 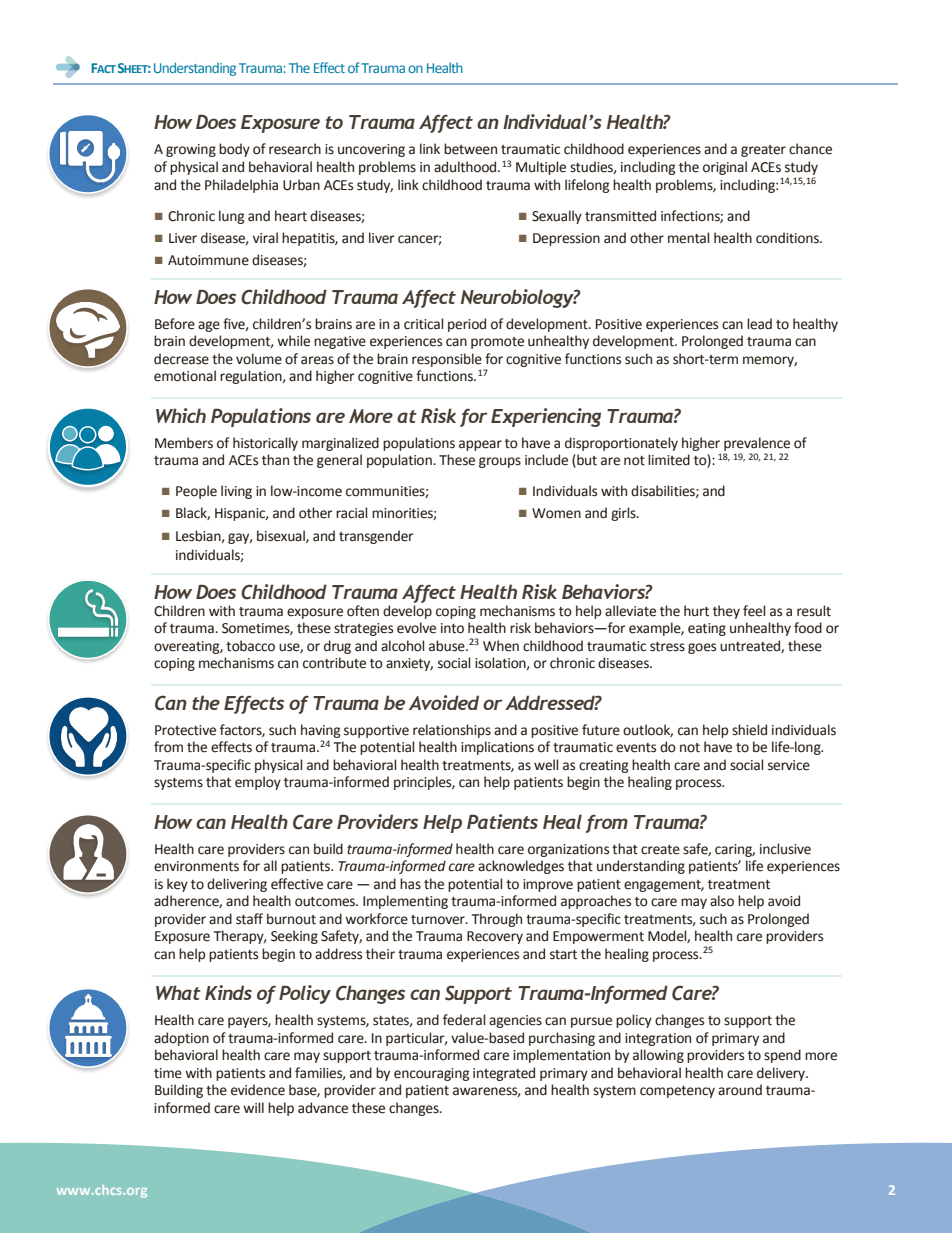 What do you see at coordinates (241, 186) in the page?
I see `Philadelphia` at bounding box center [241, 186].
